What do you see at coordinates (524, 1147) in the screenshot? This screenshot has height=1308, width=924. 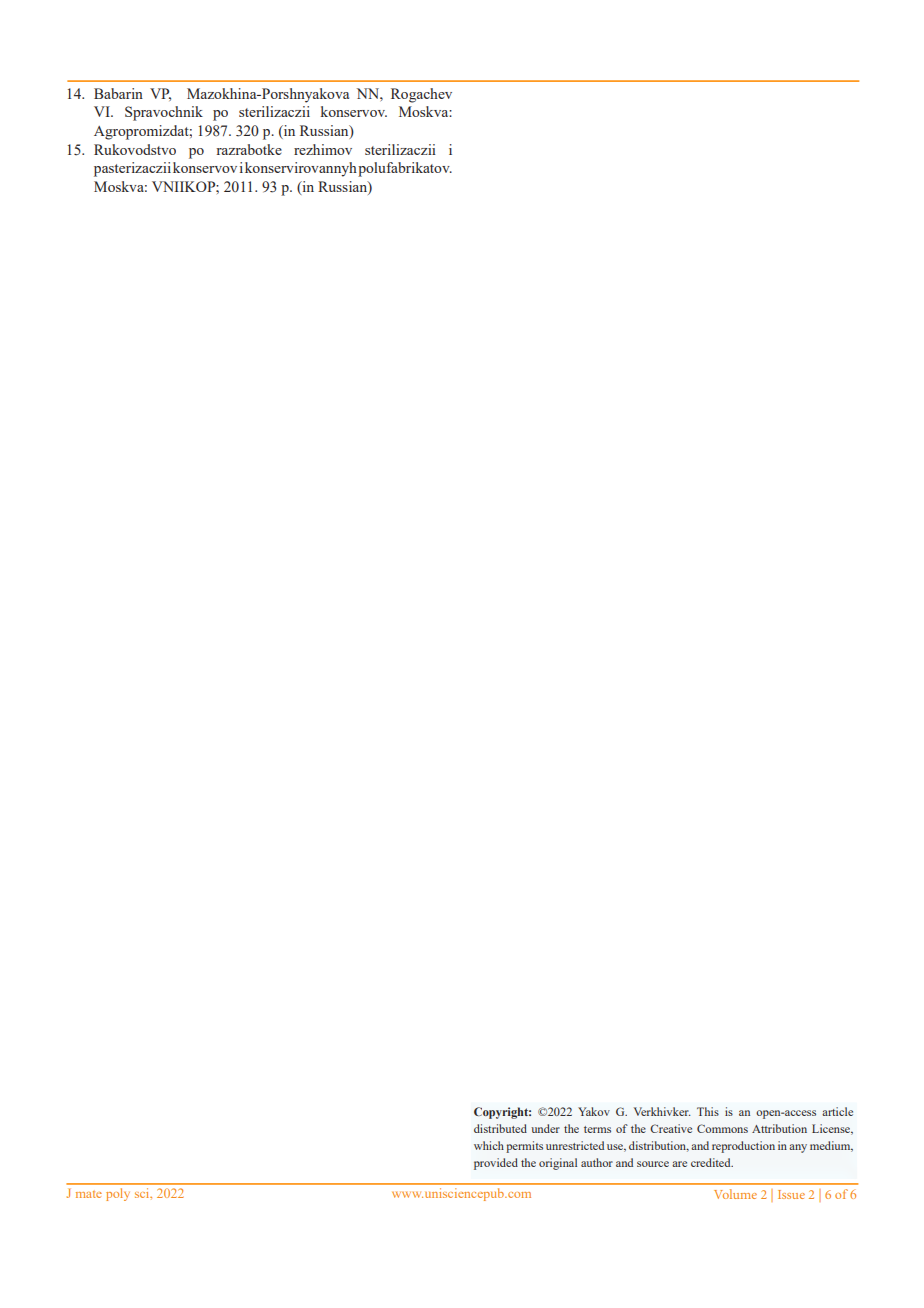 I see `permits` at bounding box center [524, 1147].
